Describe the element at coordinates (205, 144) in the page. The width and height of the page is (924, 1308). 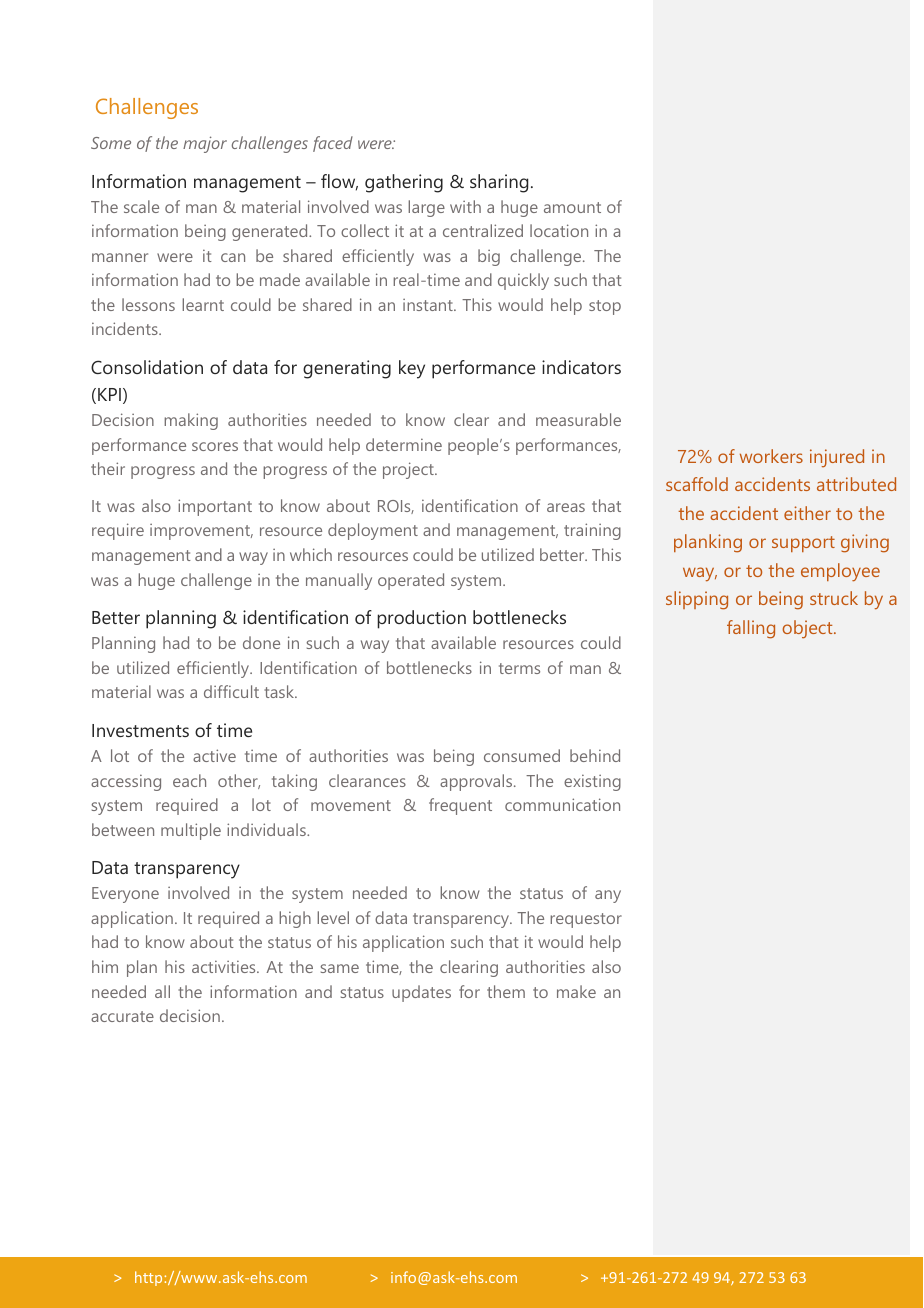
I see `major` at that location.
